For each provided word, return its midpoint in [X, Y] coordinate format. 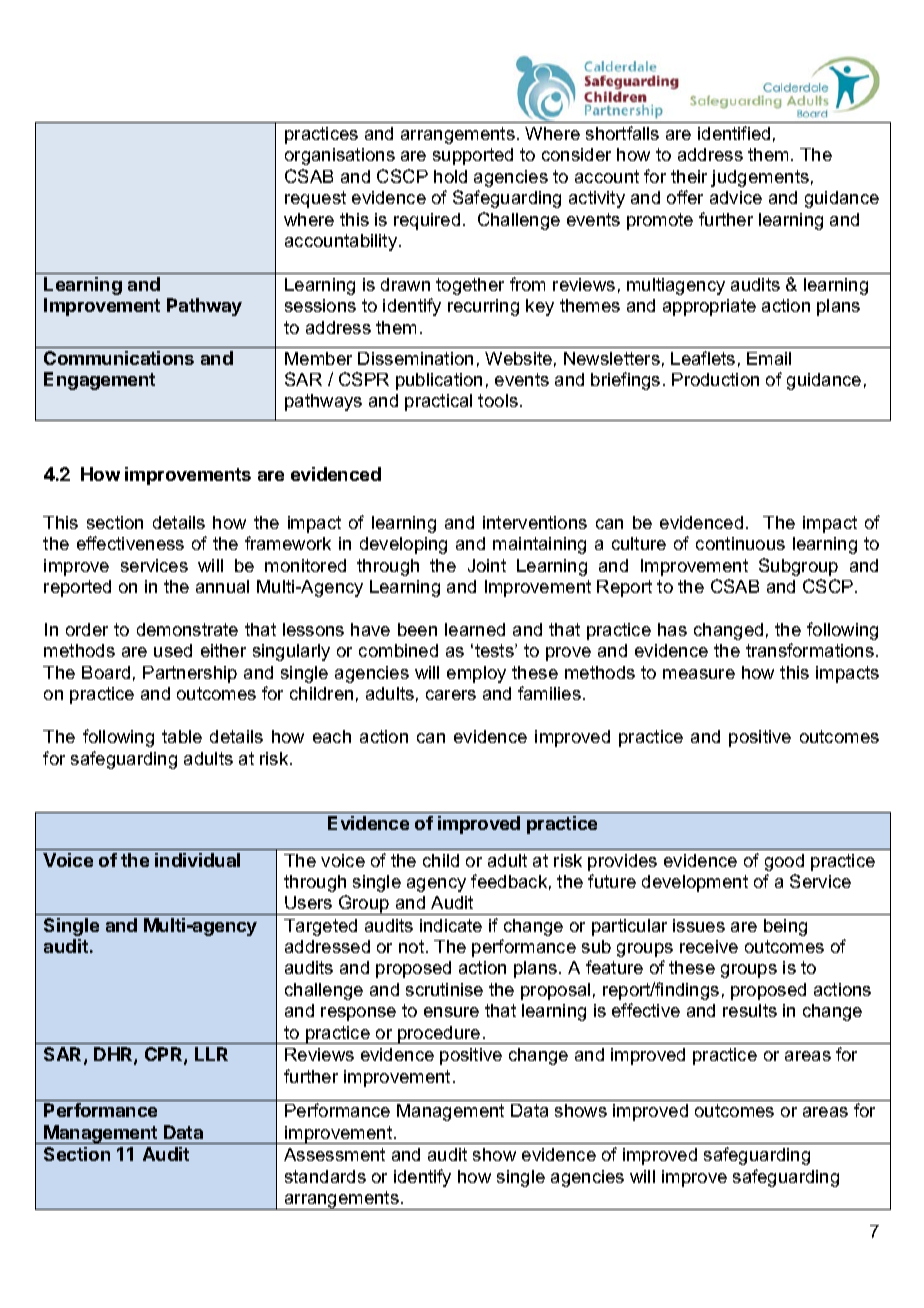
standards [325, 1176]
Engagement [99, 381]
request [315, 199]
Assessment [334, 1154]
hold [450, 176]
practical [438, 402]
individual [197, 860]
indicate [451, 925]
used [173, 650]
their [689, 176]
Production [715, 379]
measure [699, 674]
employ [476, 674]
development [695, 883]
